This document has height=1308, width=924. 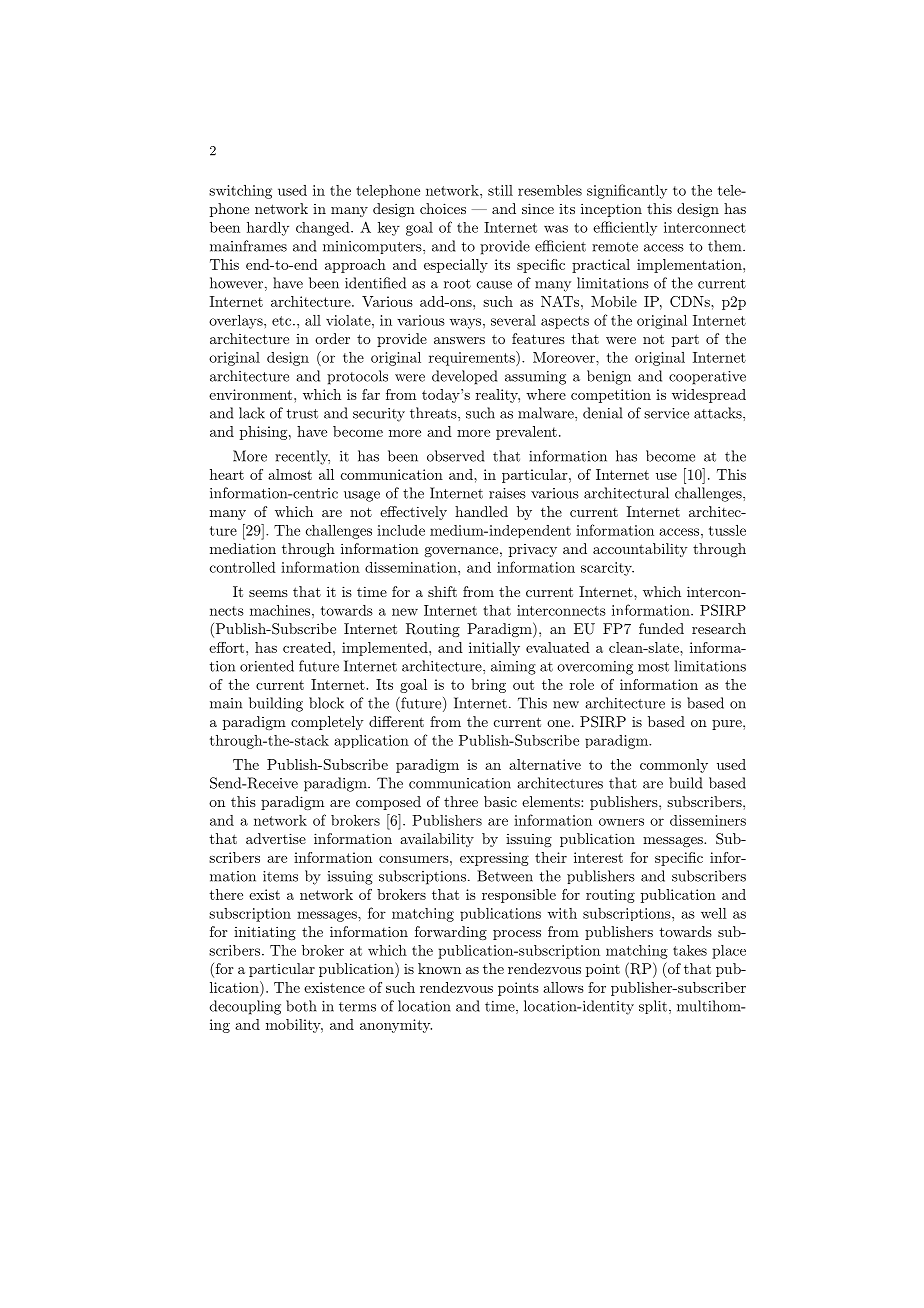 I want to click on both, so click(x=301, y=1006).
